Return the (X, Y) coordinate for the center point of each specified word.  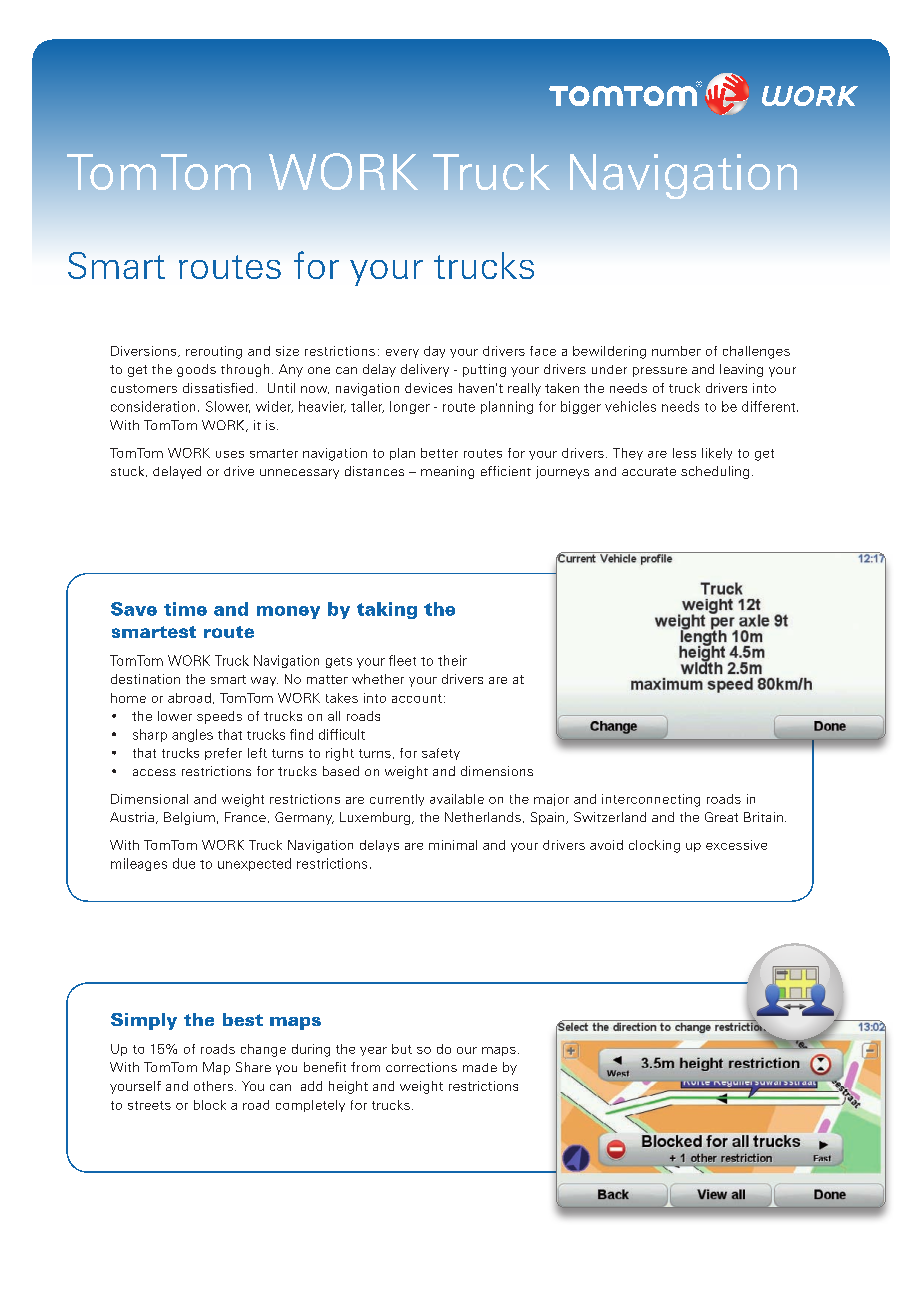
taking (387, 610)
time (185, 609)
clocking (654, 846)
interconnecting (651, 800)
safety (441, 754)
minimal (453, 845)
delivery (425, 370)
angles (192, 735)
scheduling (715, 472)
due (184, 863)
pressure (660, 372)
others (213, 1086)
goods (196, 370)
